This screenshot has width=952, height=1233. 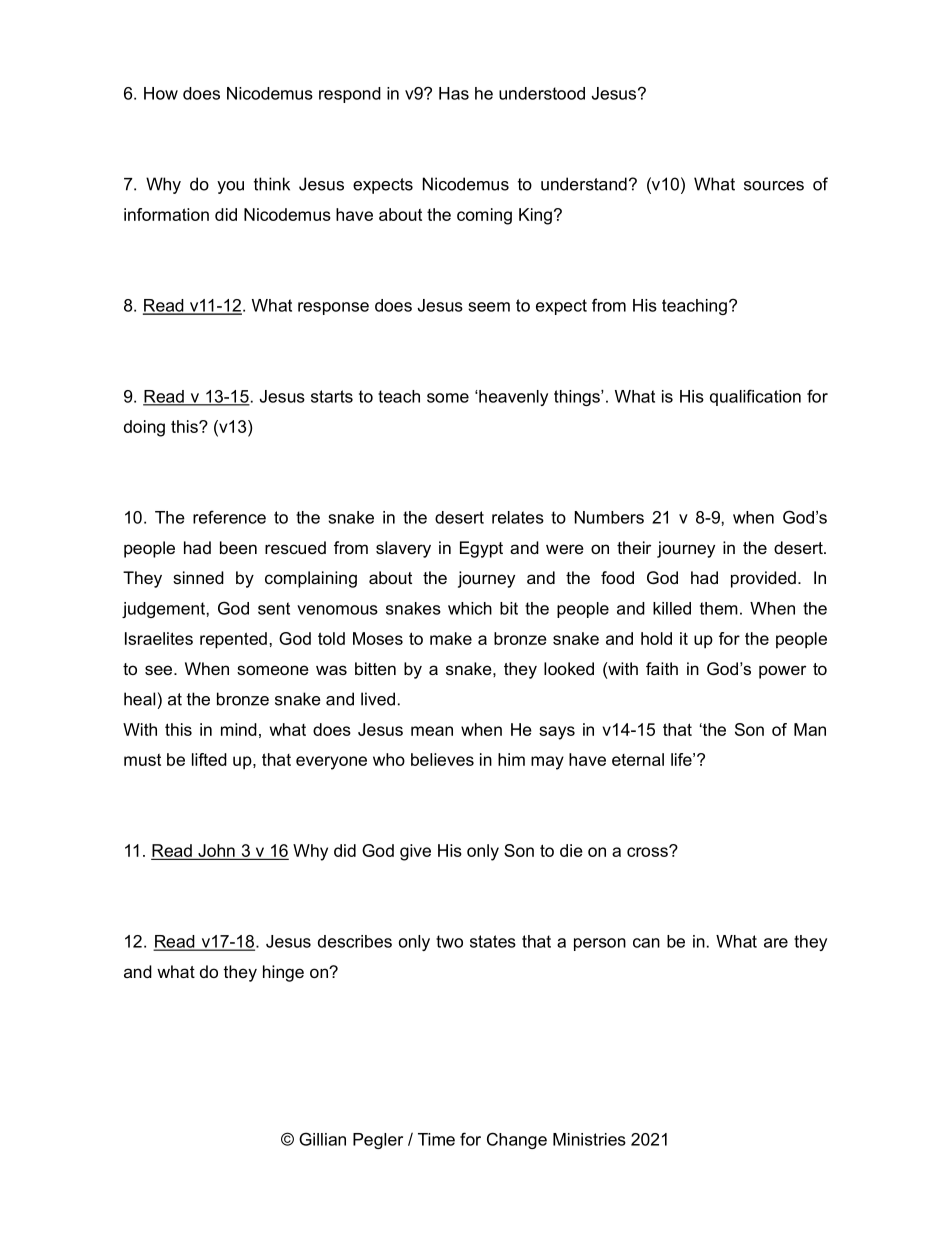 What do you see at coordinates (638, 759) in the screenshot?
I see `eternal` at bounding box center [638, 759].
